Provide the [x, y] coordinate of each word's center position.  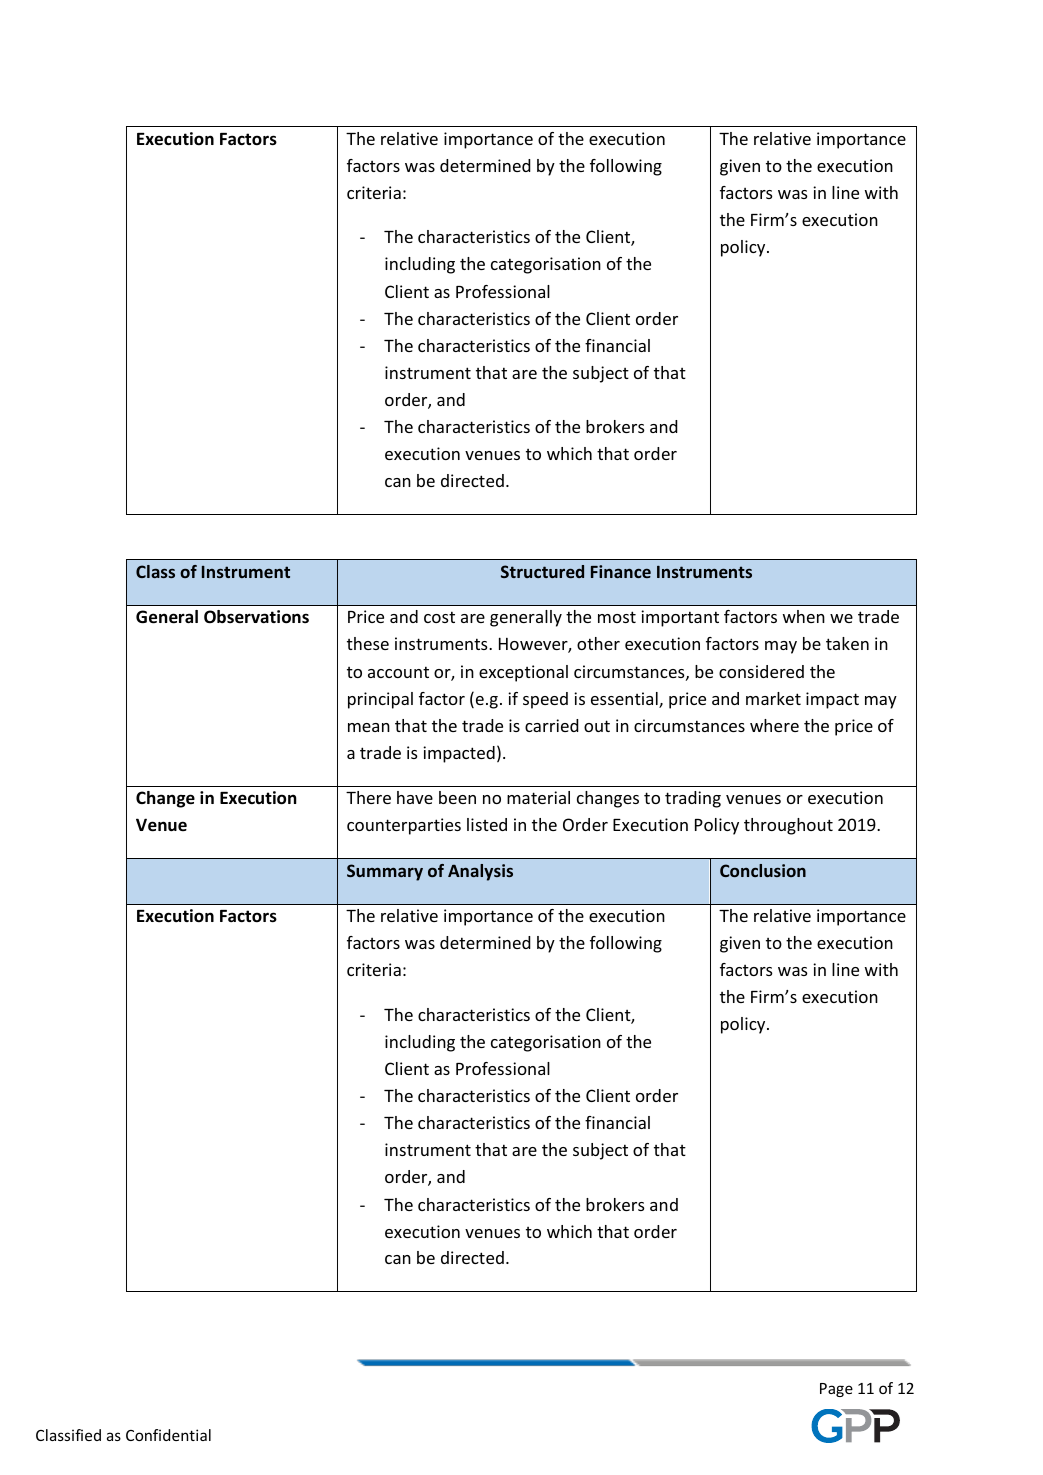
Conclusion [763, 870]
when [804, 616]
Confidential [168, 1435]
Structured [542, 571]
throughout [788, 826]
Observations [256, 617]
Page [836, 1390]
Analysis [480, 872]
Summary [385, 872]
